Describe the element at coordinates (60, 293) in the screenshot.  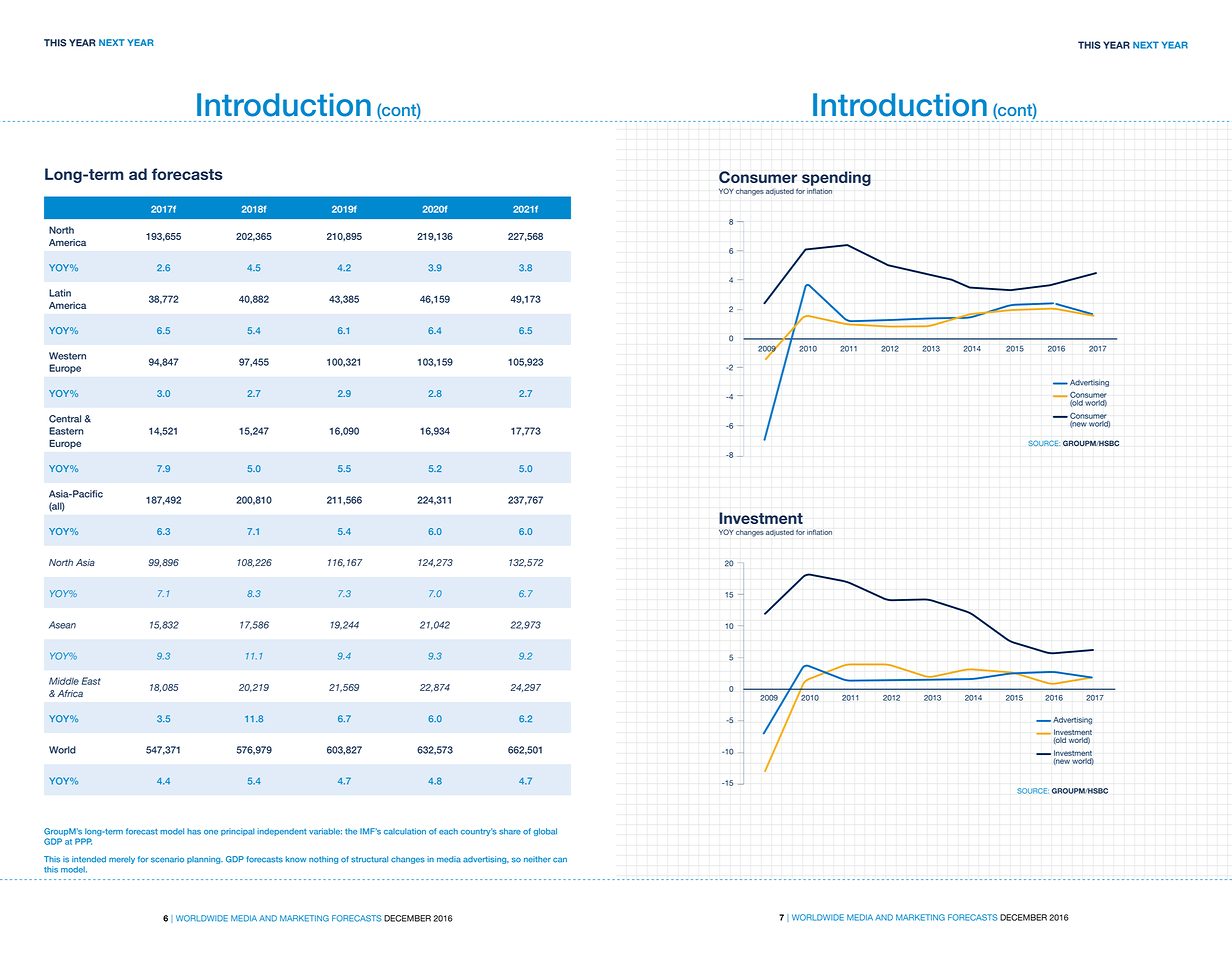
I see `Latin` at that location.
